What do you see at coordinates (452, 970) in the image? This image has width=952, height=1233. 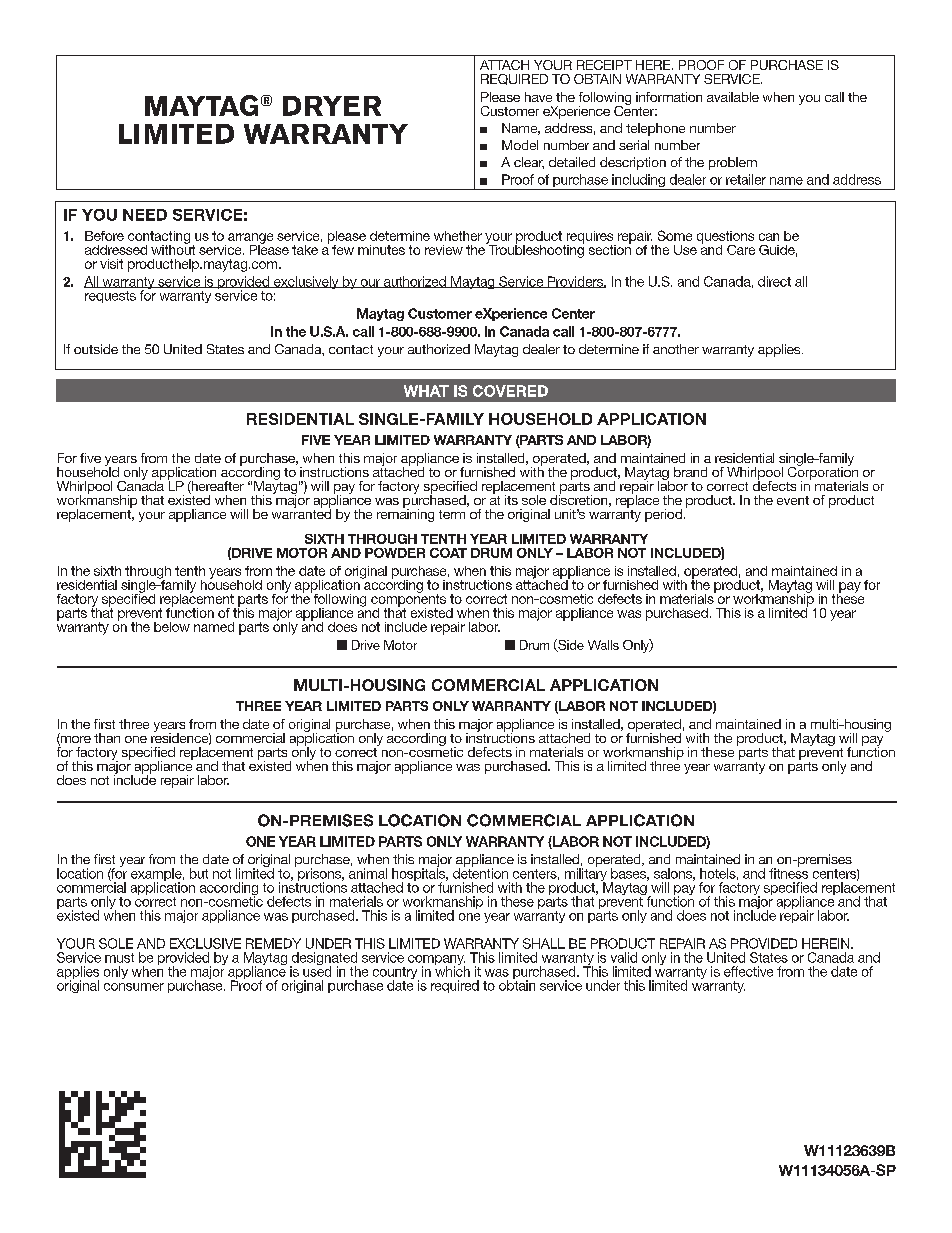 I see `which` at bounding box center [452, 970].
